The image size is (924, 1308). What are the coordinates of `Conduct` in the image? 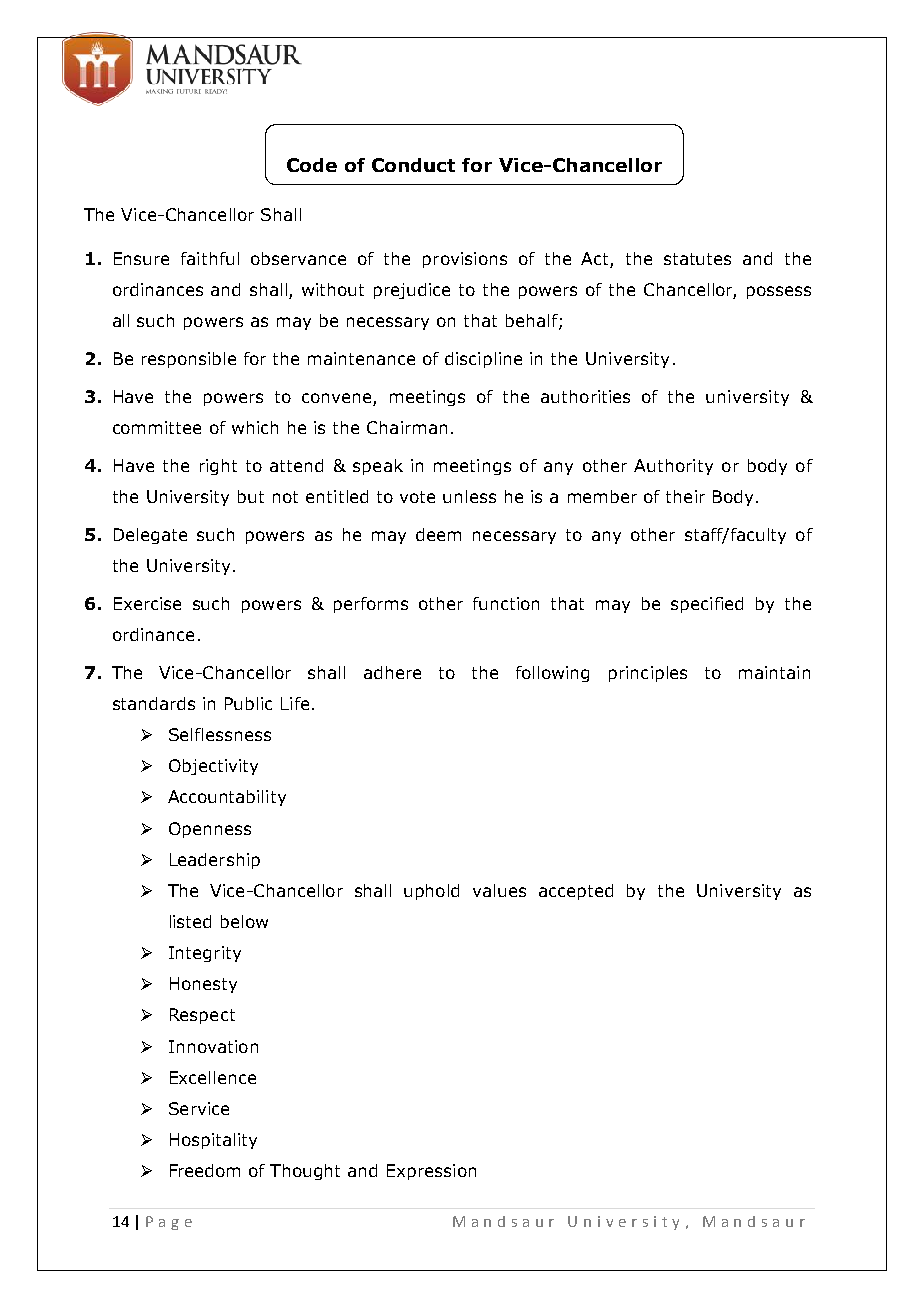 It's located at (413, 165).
